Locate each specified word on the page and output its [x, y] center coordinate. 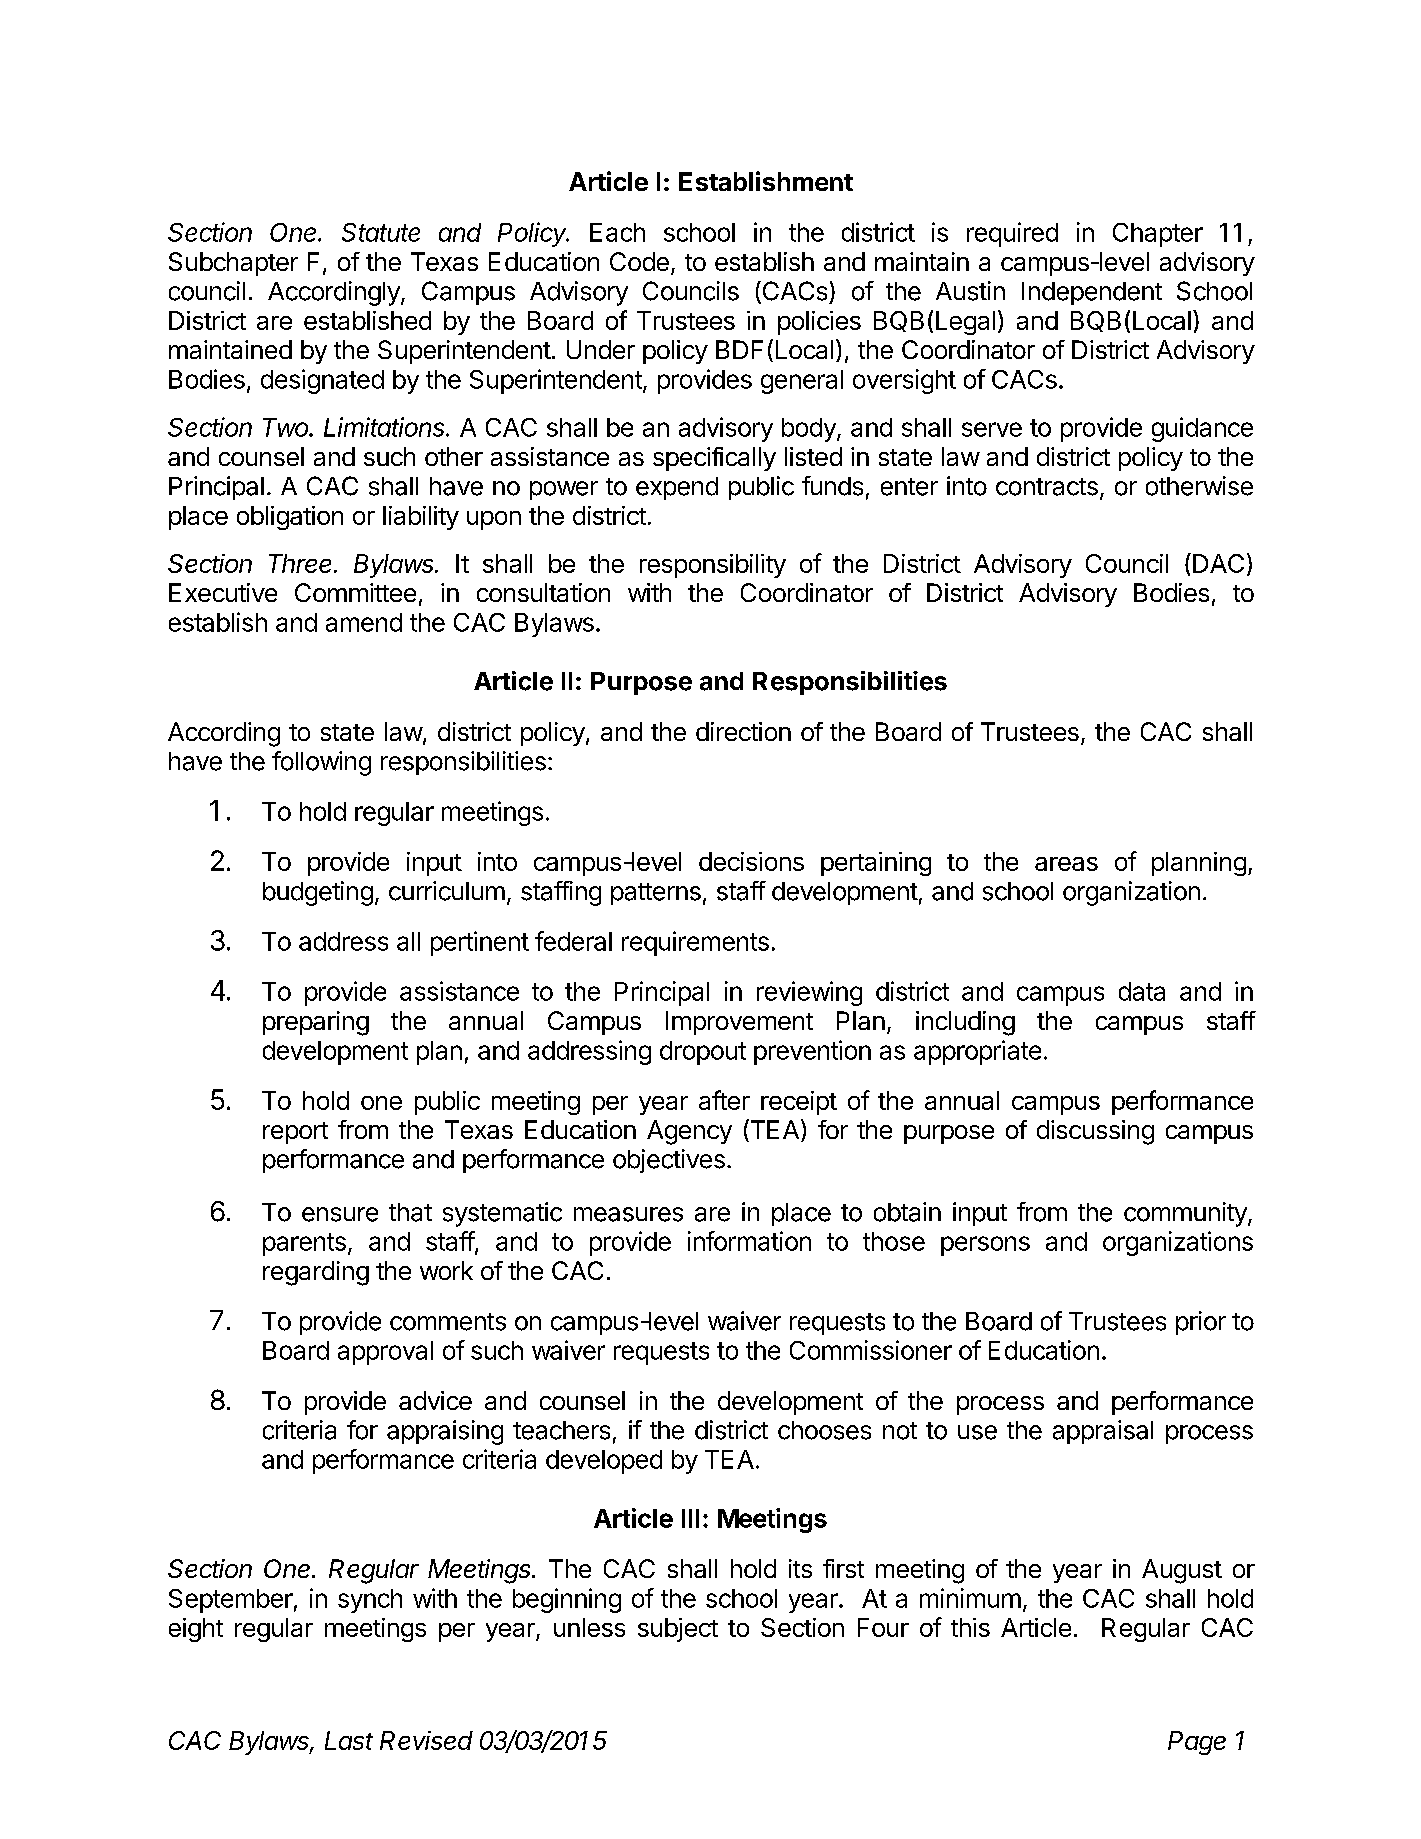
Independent [1092, 293]
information [749, 1241]
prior [1201, 1323]
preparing [316, 1023]
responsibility [713, 566]
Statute [381, 232]
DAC [1218, 563]
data [1142, 991]
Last [349, 1740]
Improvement [739, 1023]
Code [639, 261]
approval [385, 1353]
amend [364, 622]
